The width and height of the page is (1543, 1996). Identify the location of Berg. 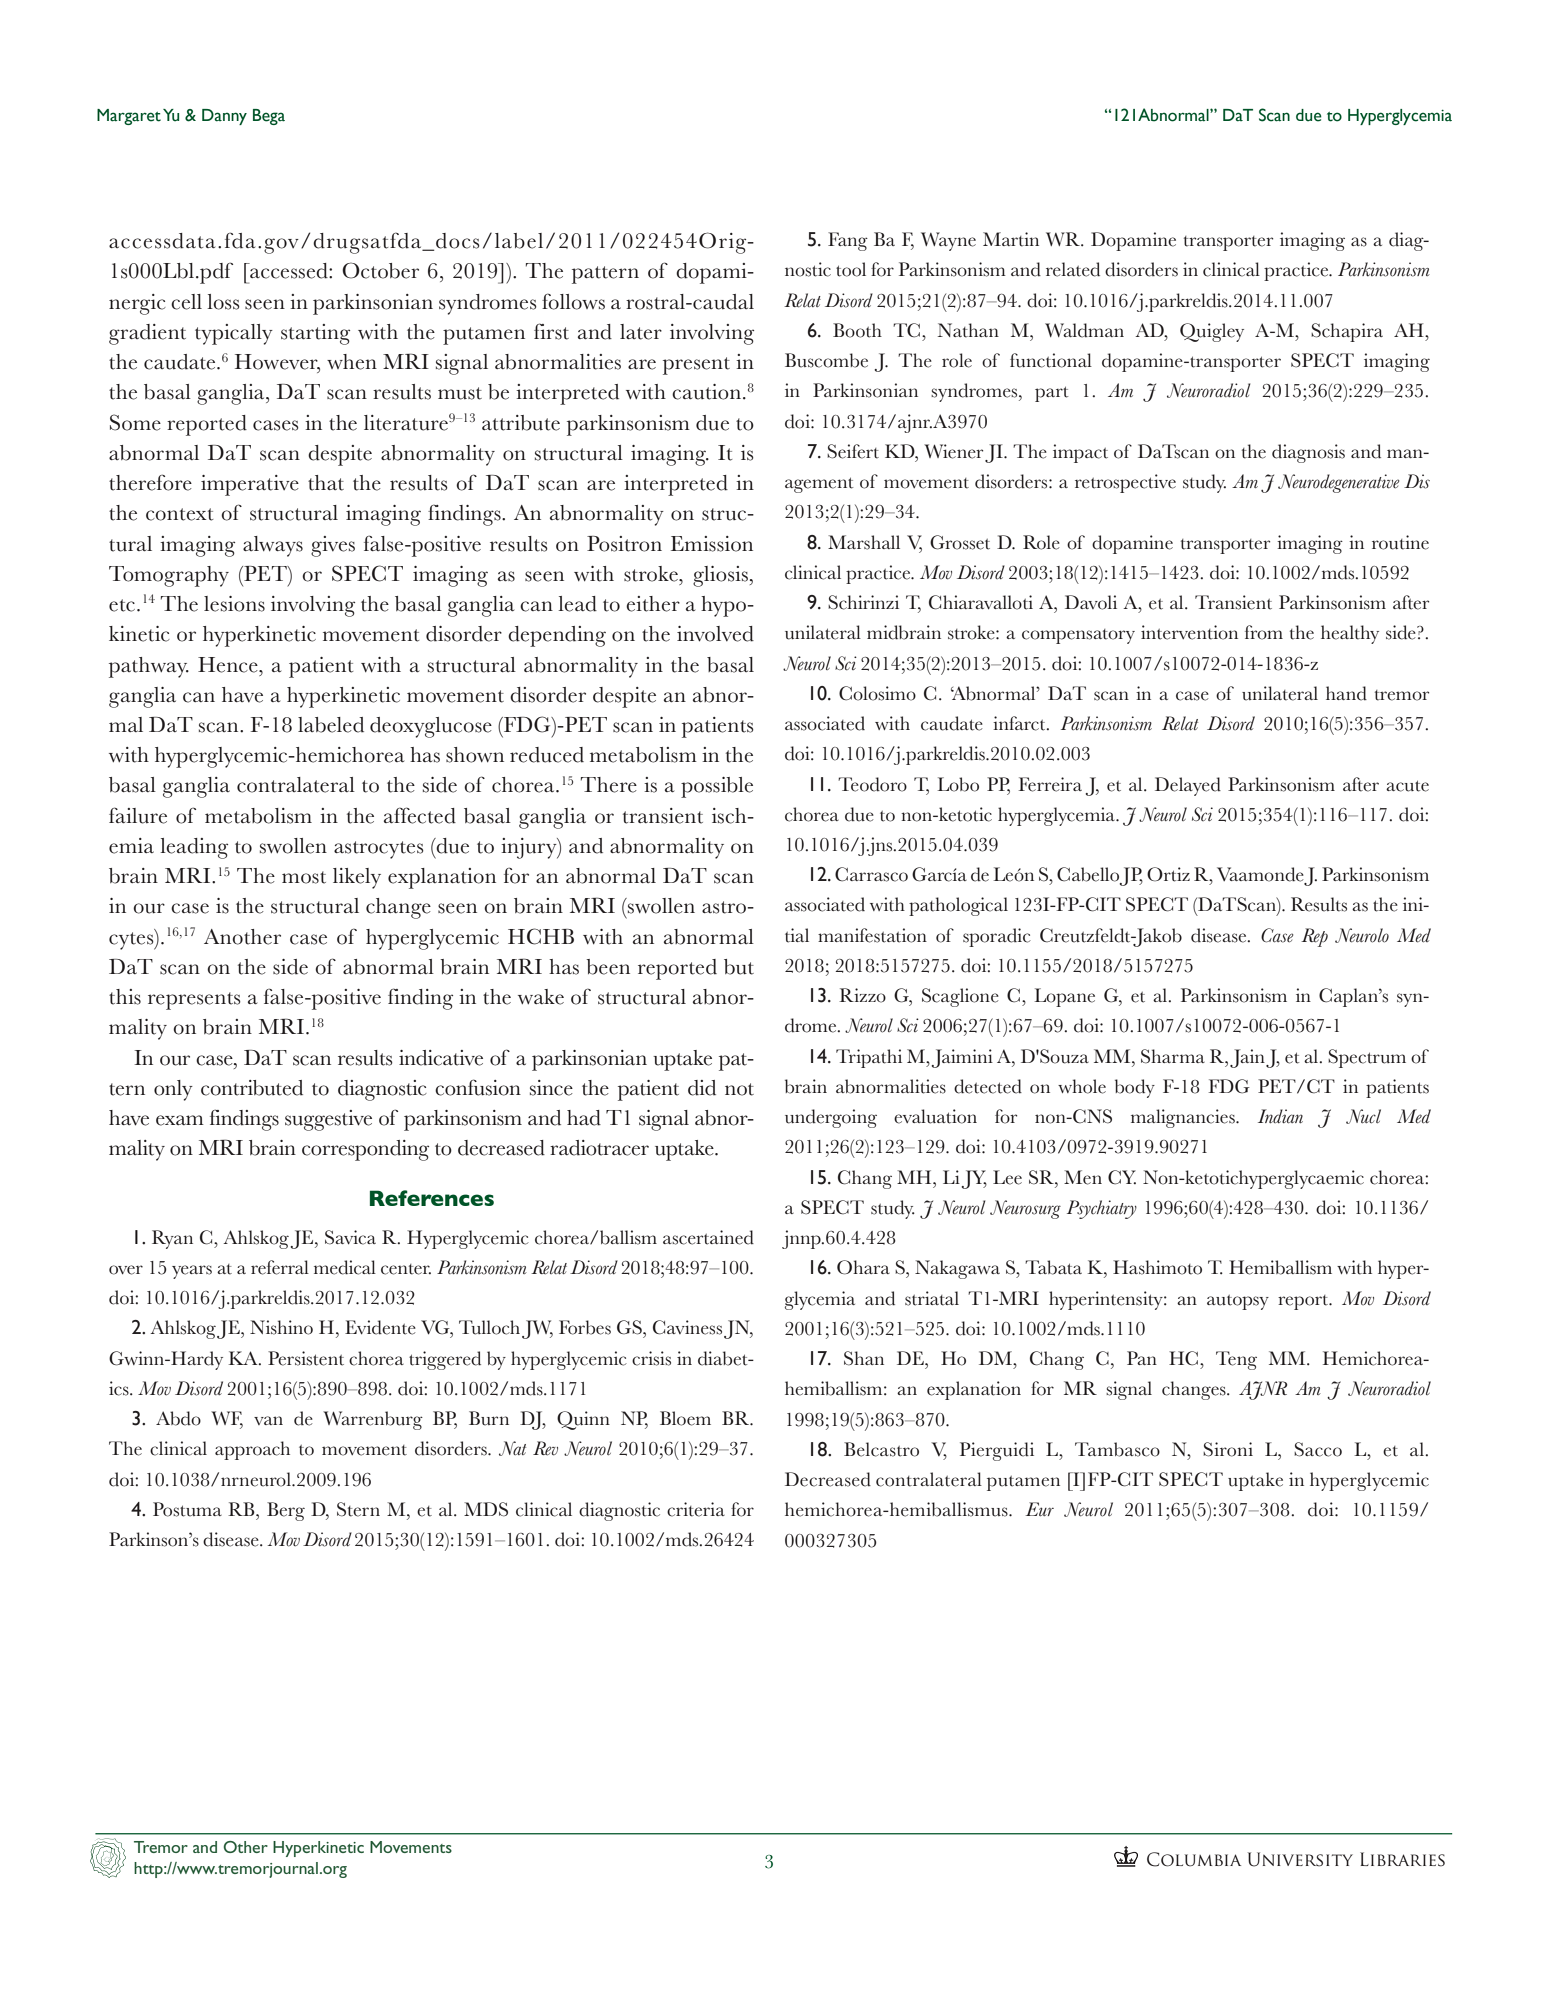
(286, 1511).
